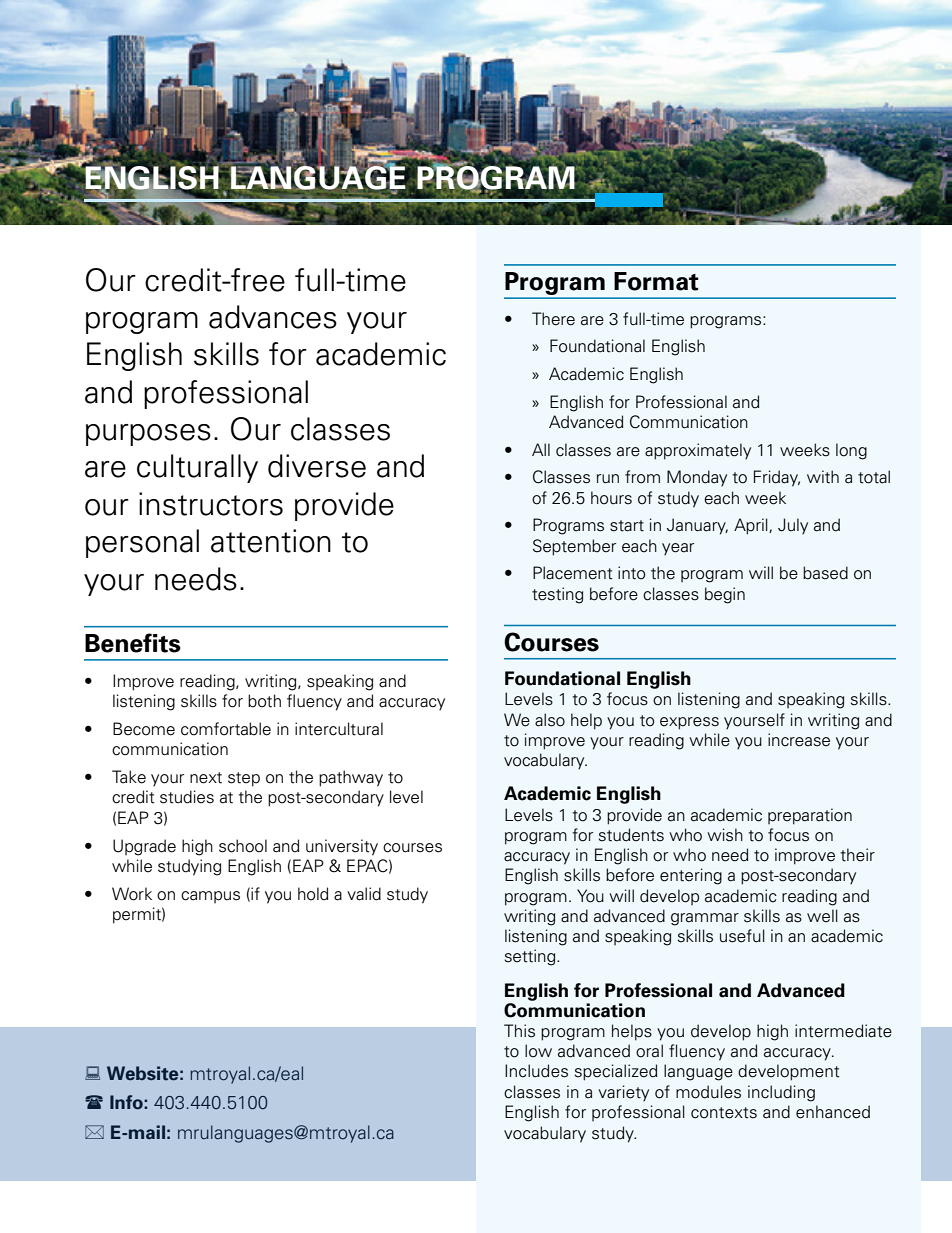 The width and height of the screenshot is (952, 1233). Describe the element at coordinates (519, 1031) in the screenshot. I see `This` at that location.
